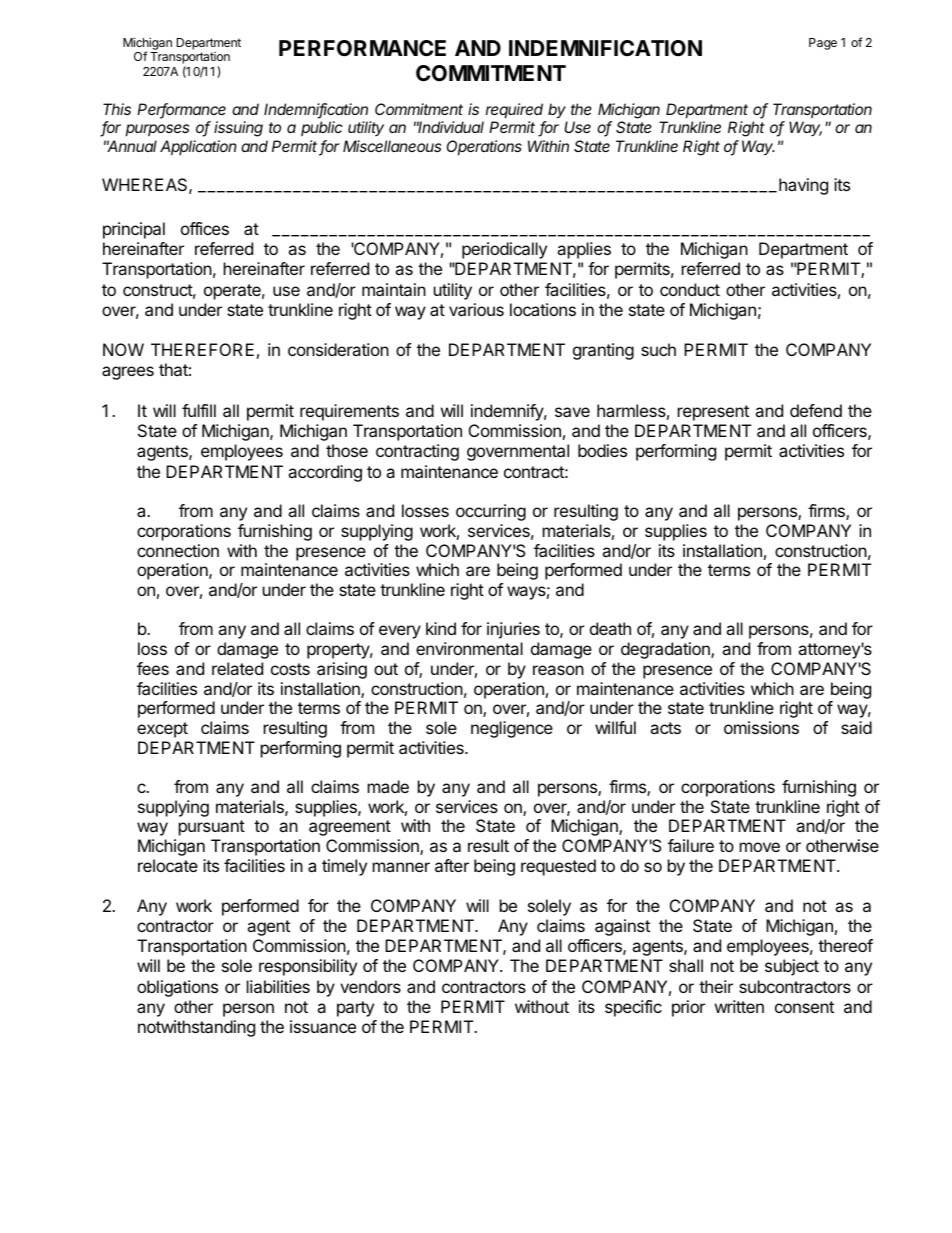 The image size is (952, 1233). I want to click on negligence, so click(512, 729).
